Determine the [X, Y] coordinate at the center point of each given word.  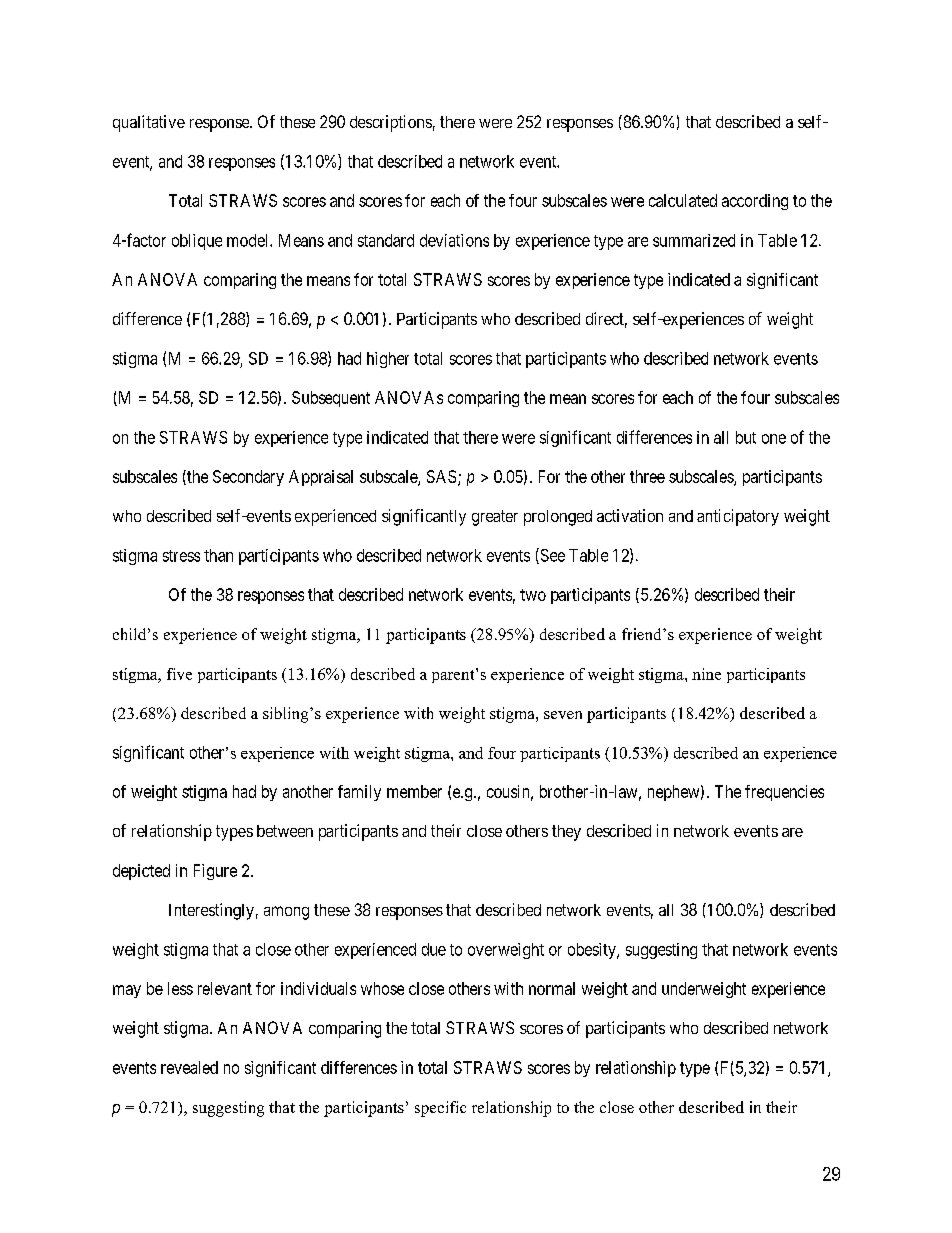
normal [552, 988]
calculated [683, 200]
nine [706, 674]
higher [388, 360]
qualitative [149, 123]
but [746, 437]
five [179, 674]
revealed [189, 1067]
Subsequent [331, 399]
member [414, 791]
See [551, 556]
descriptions [391, 123]
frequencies [784, 793]
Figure [215, 872]
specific [440, 1109]
